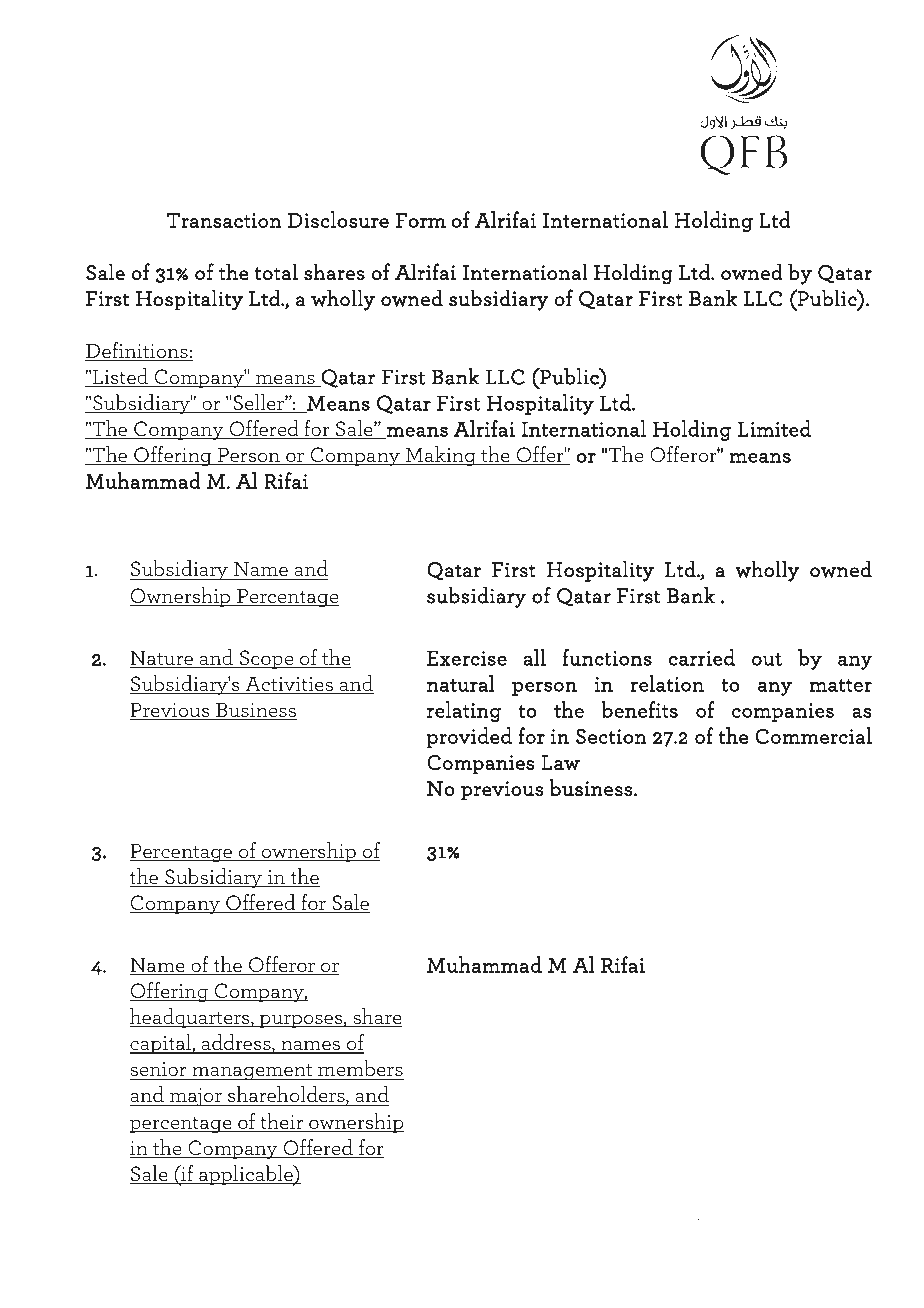  I want to click on under, so click(534, 1229).
